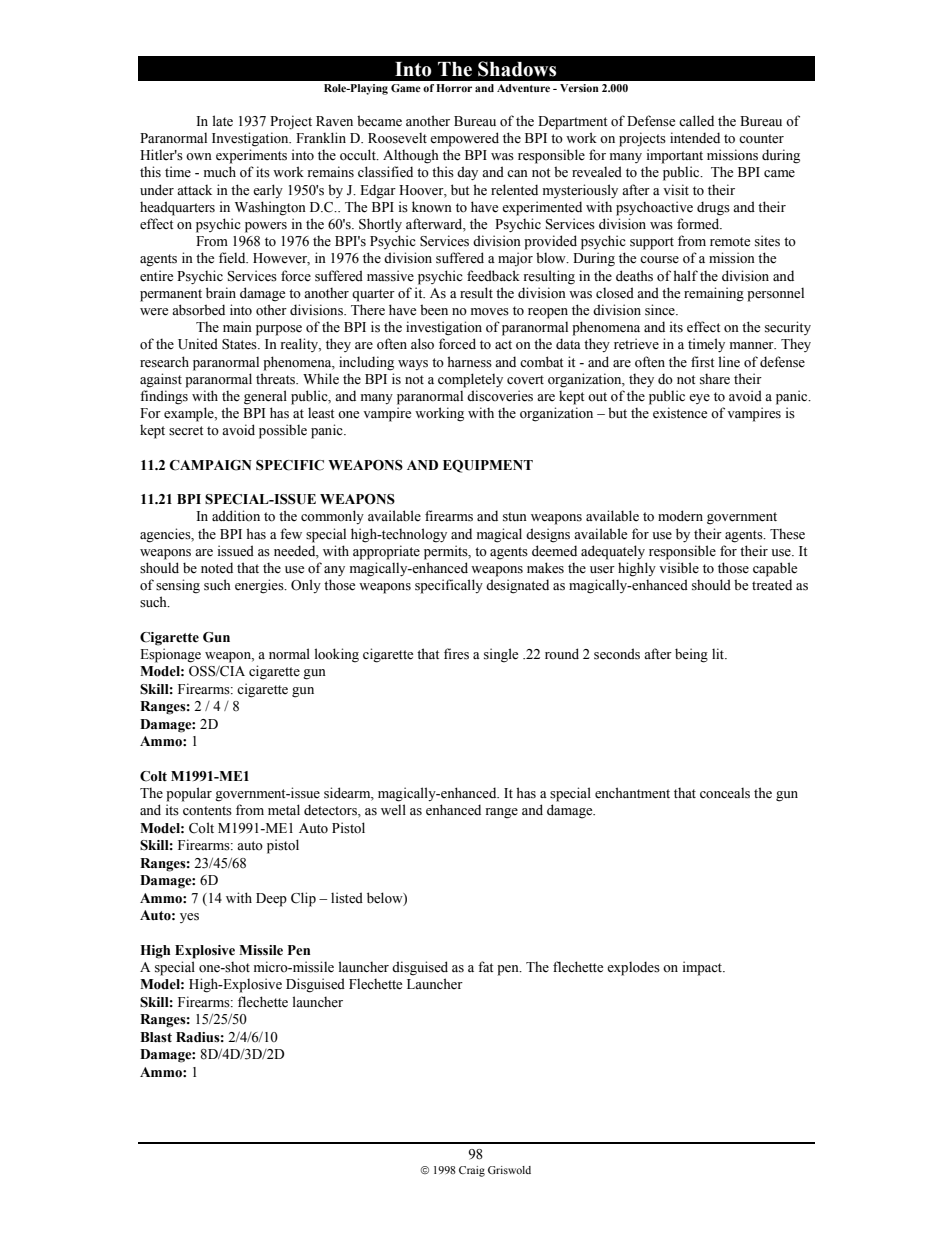 Image resolution: width=952 pixels, height=1233 pixels. What do you see at coordinates (472, 1171) in the page?
I see `Craig` at bounding box center [472, 1171].
